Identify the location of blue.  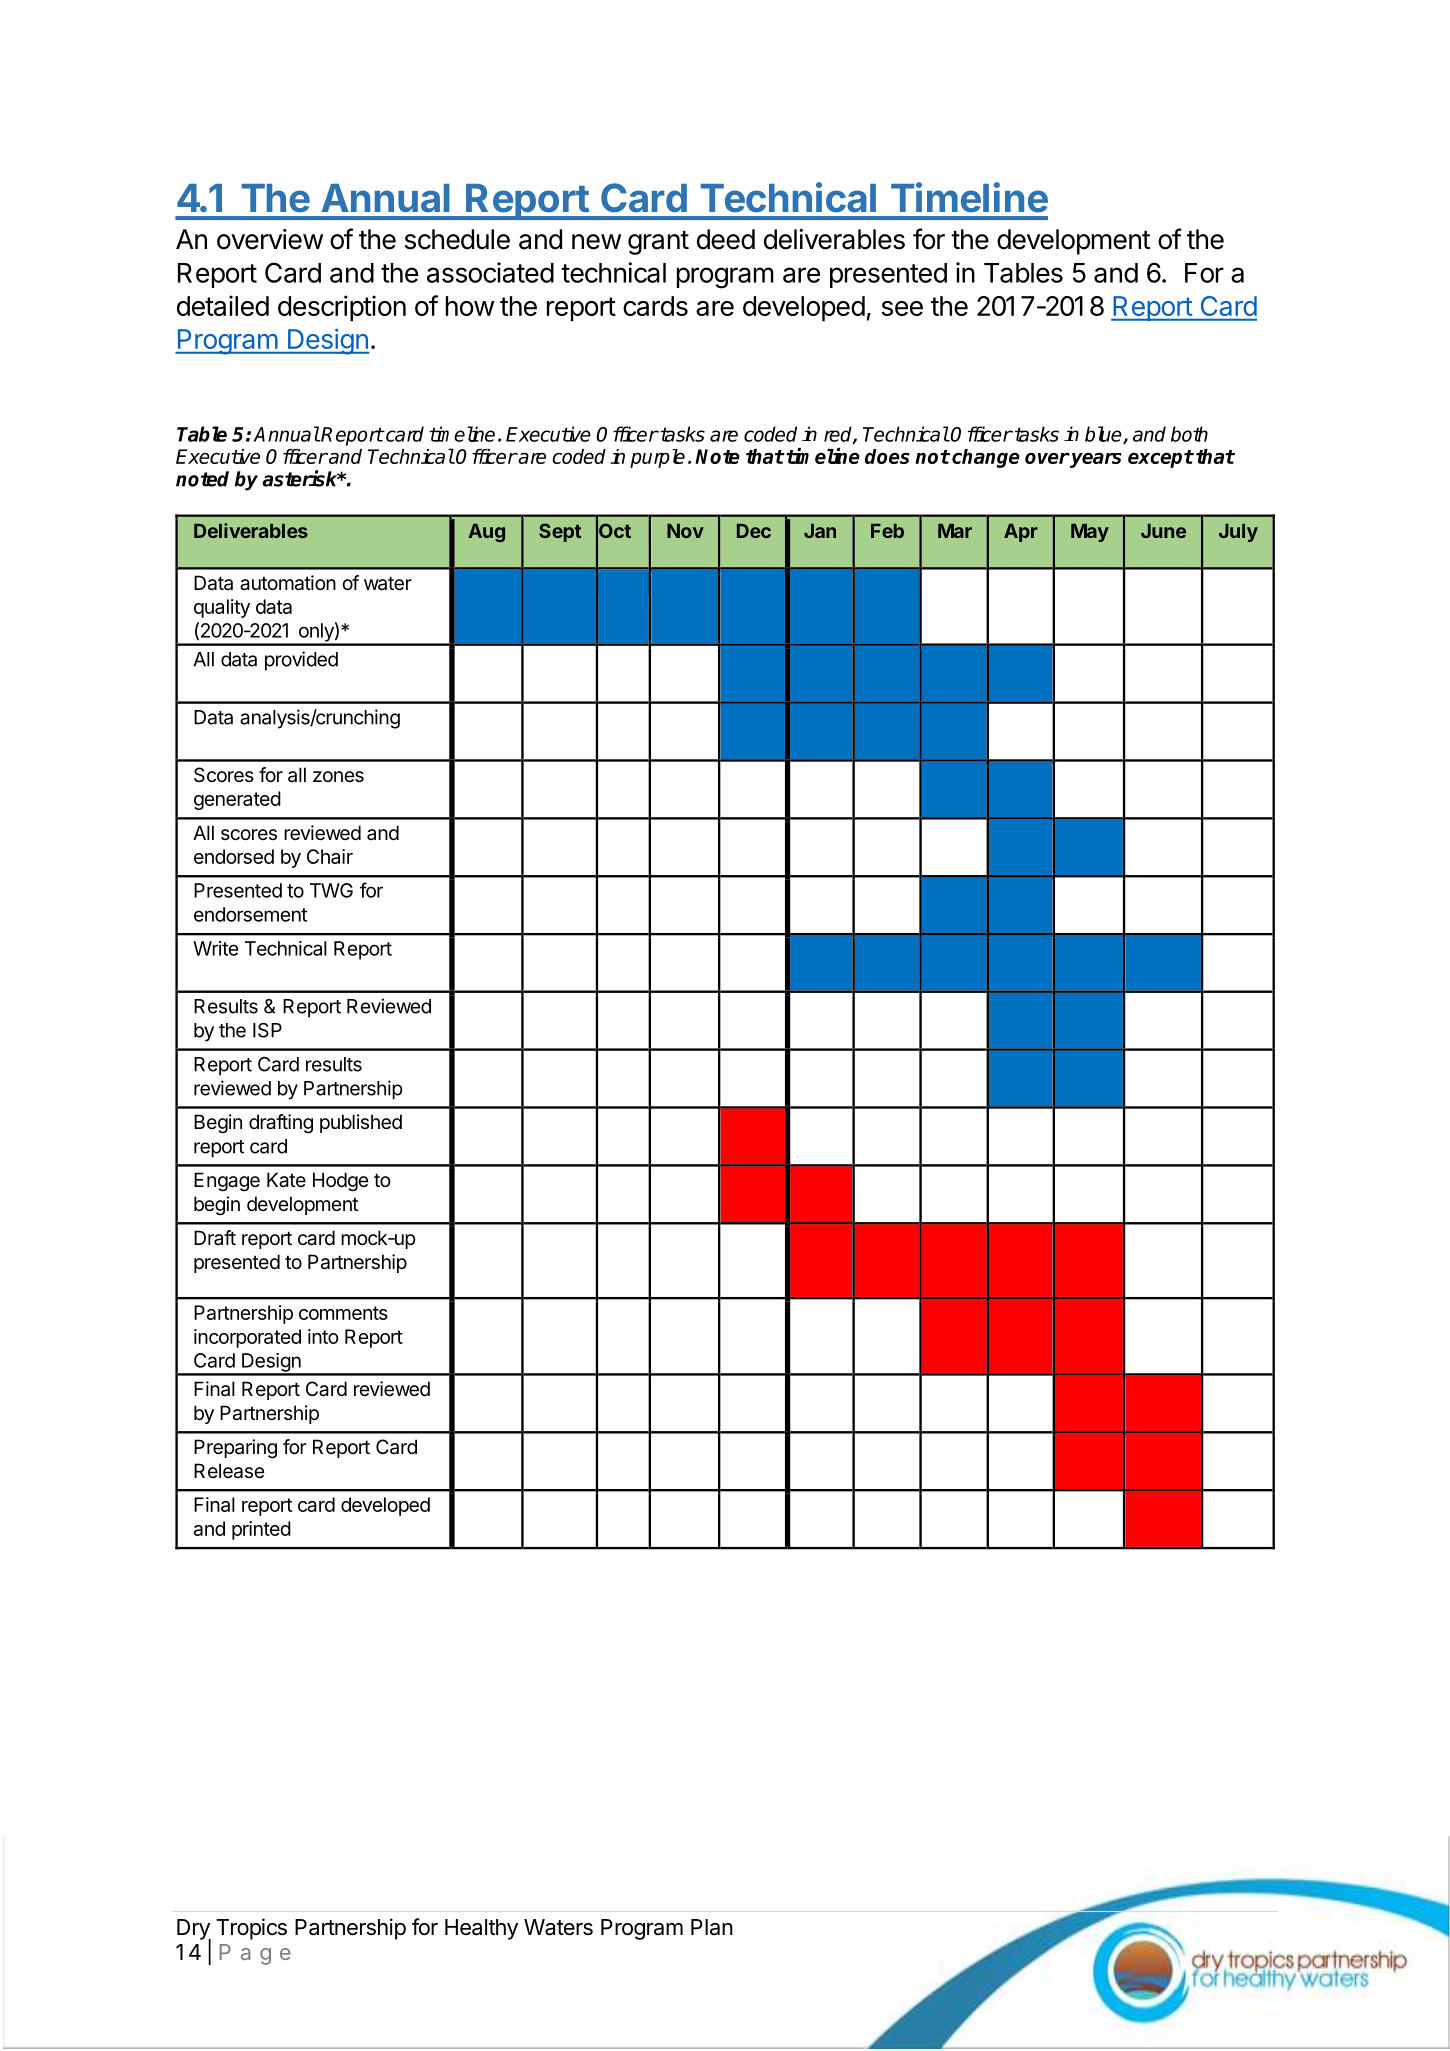
(1104, 435).
